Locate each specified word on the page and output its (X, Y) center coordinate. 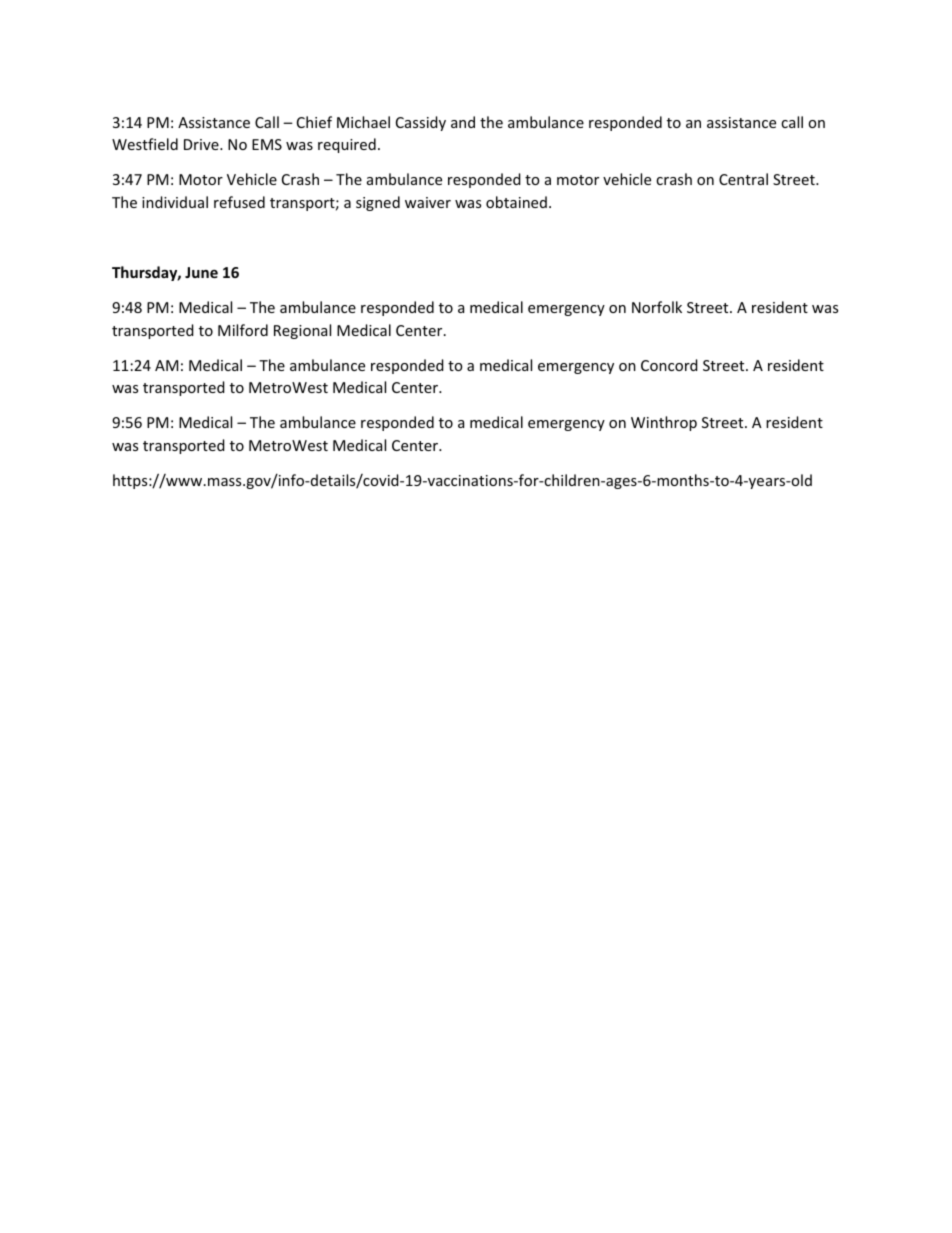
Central (743, 179)
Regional (302, 331)
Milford (243, 330)
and (463, 122)
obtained (516, 202)
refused (239, 202)
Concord (669, 365)
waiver (428, 202)
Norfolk (657, 307)
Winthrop (664, 423)
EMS (267, 144)
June (201, 272)
